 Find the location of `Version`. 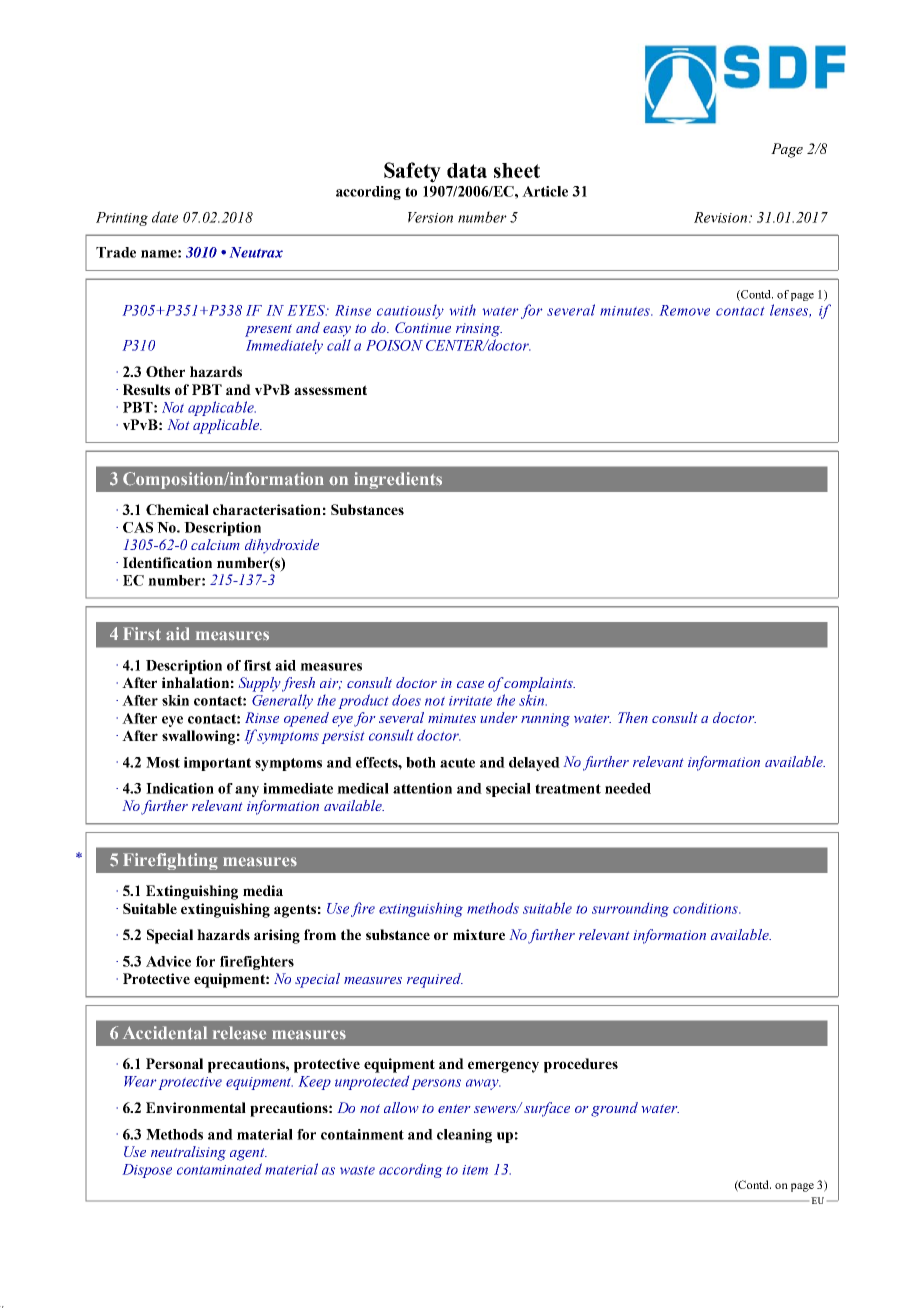

Version is located at coordinates (430, 217).
